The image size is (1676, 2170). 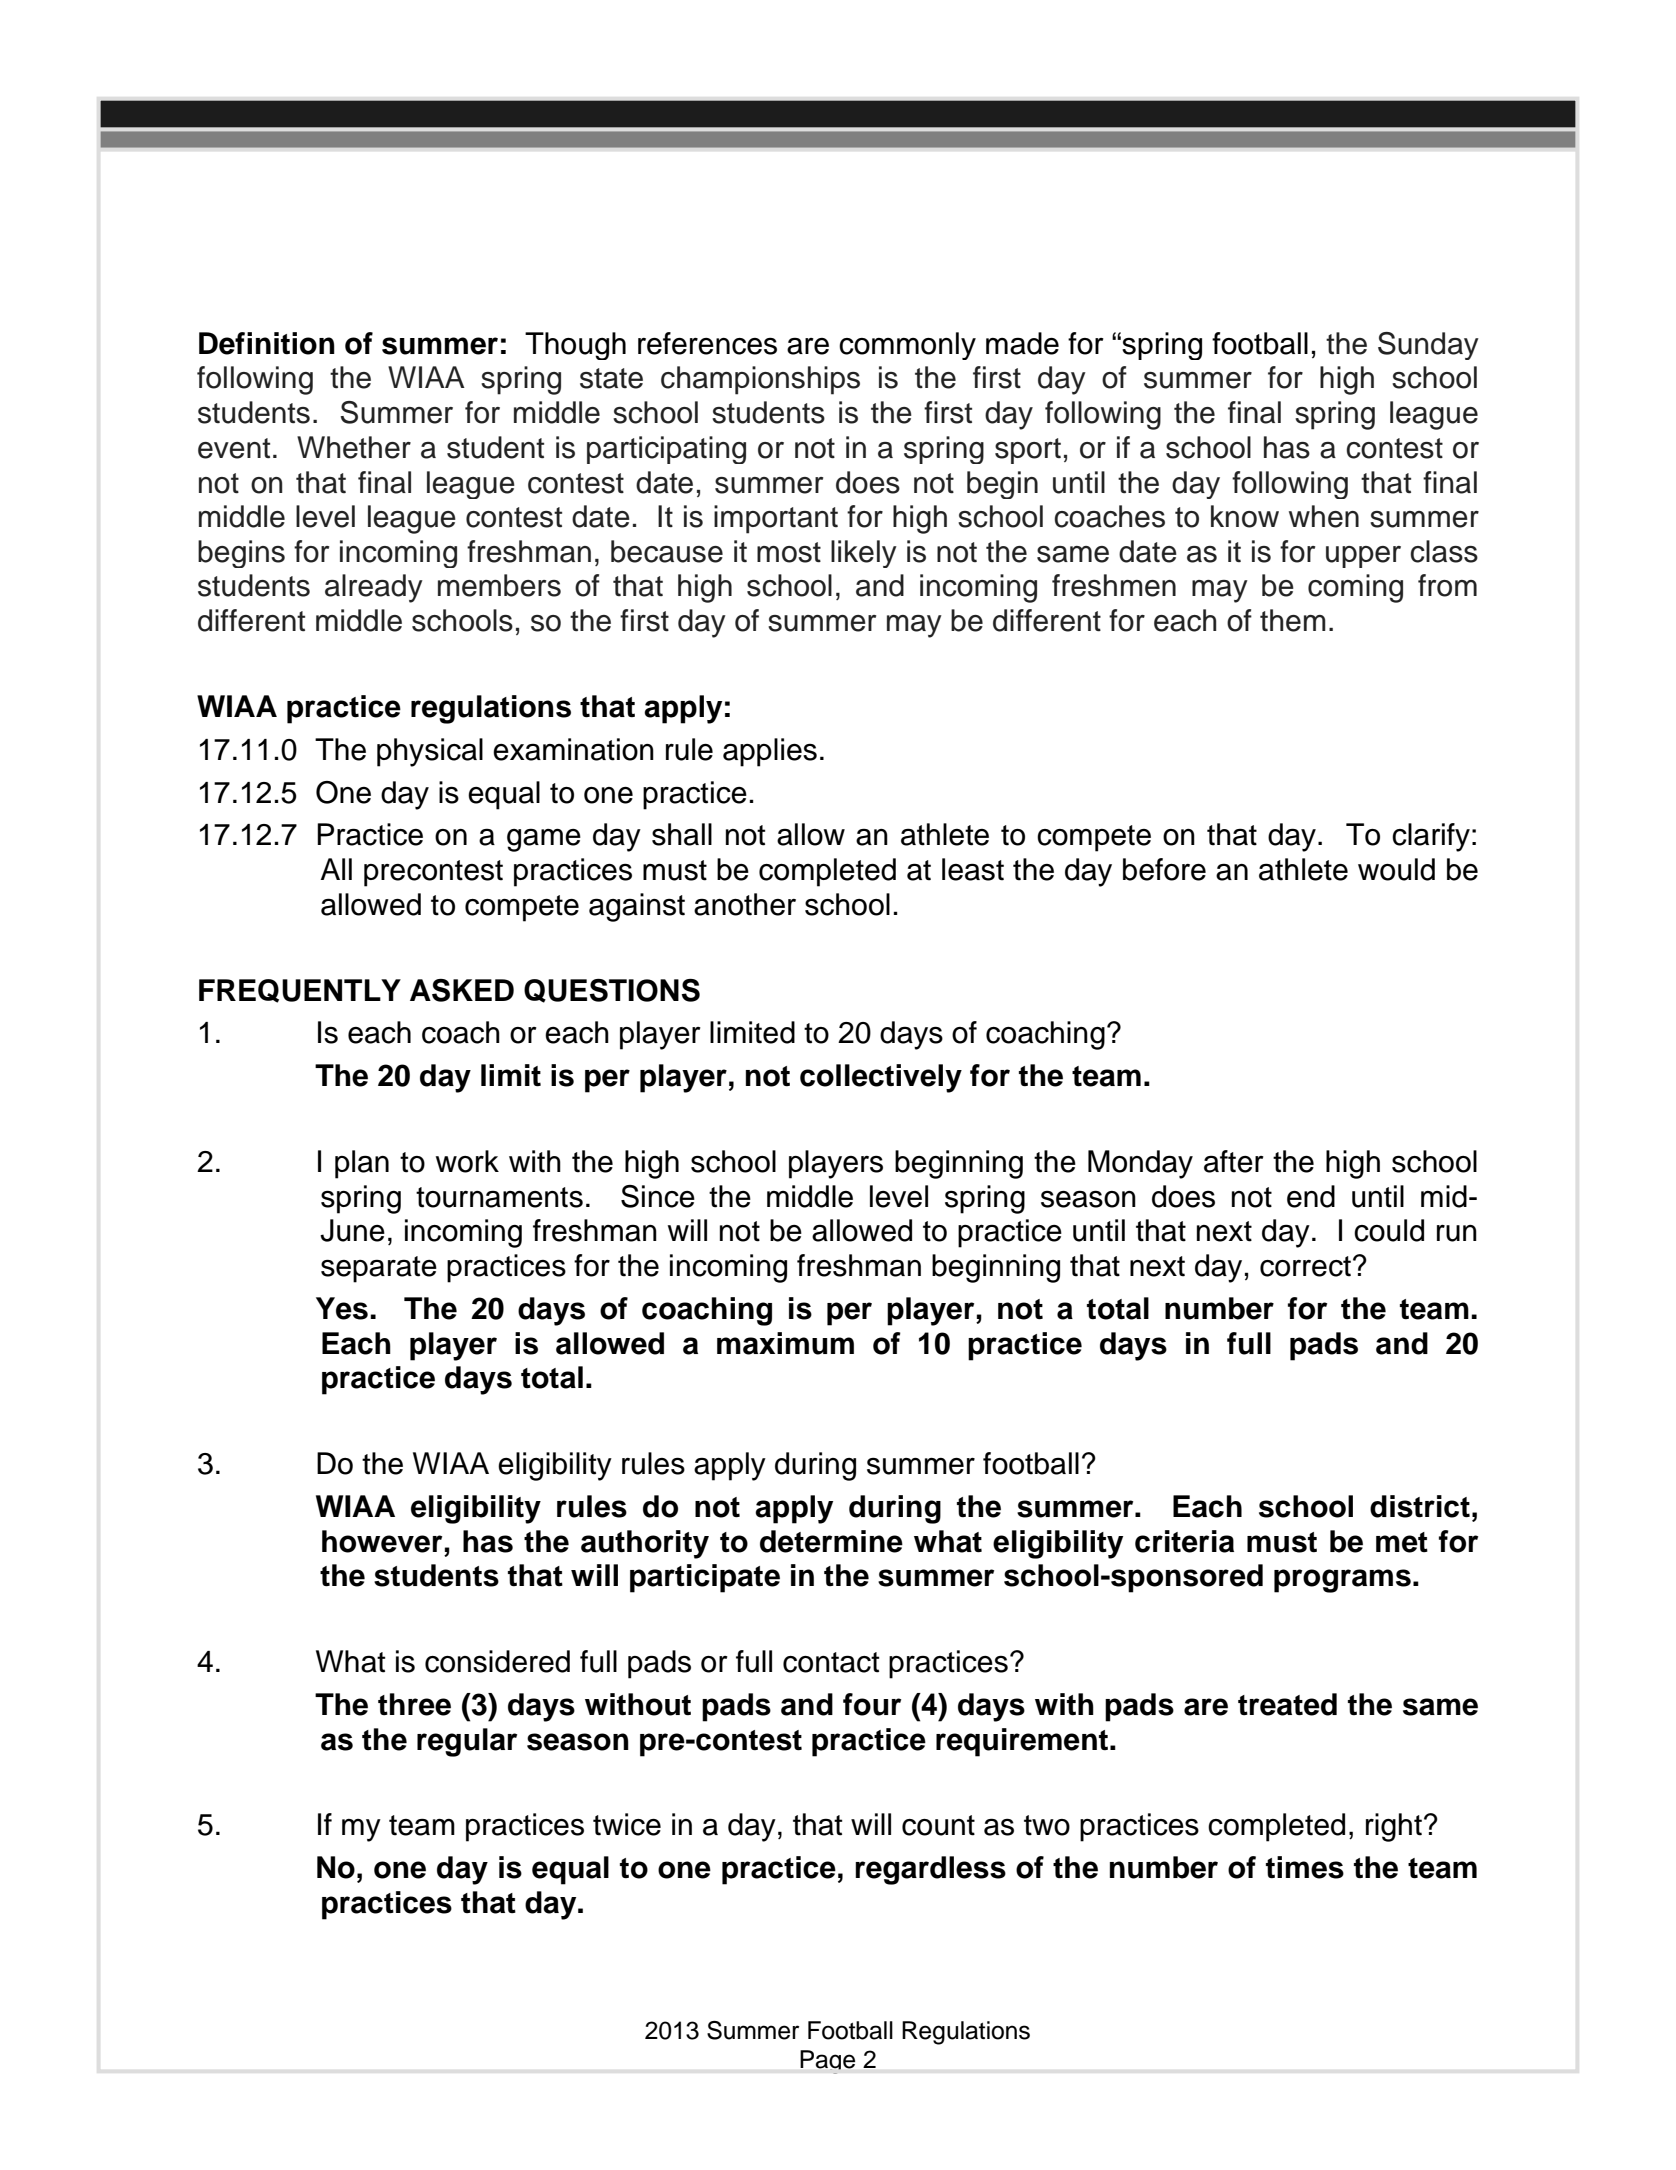 I want to click on Page, so click(x=827, y=2062).
